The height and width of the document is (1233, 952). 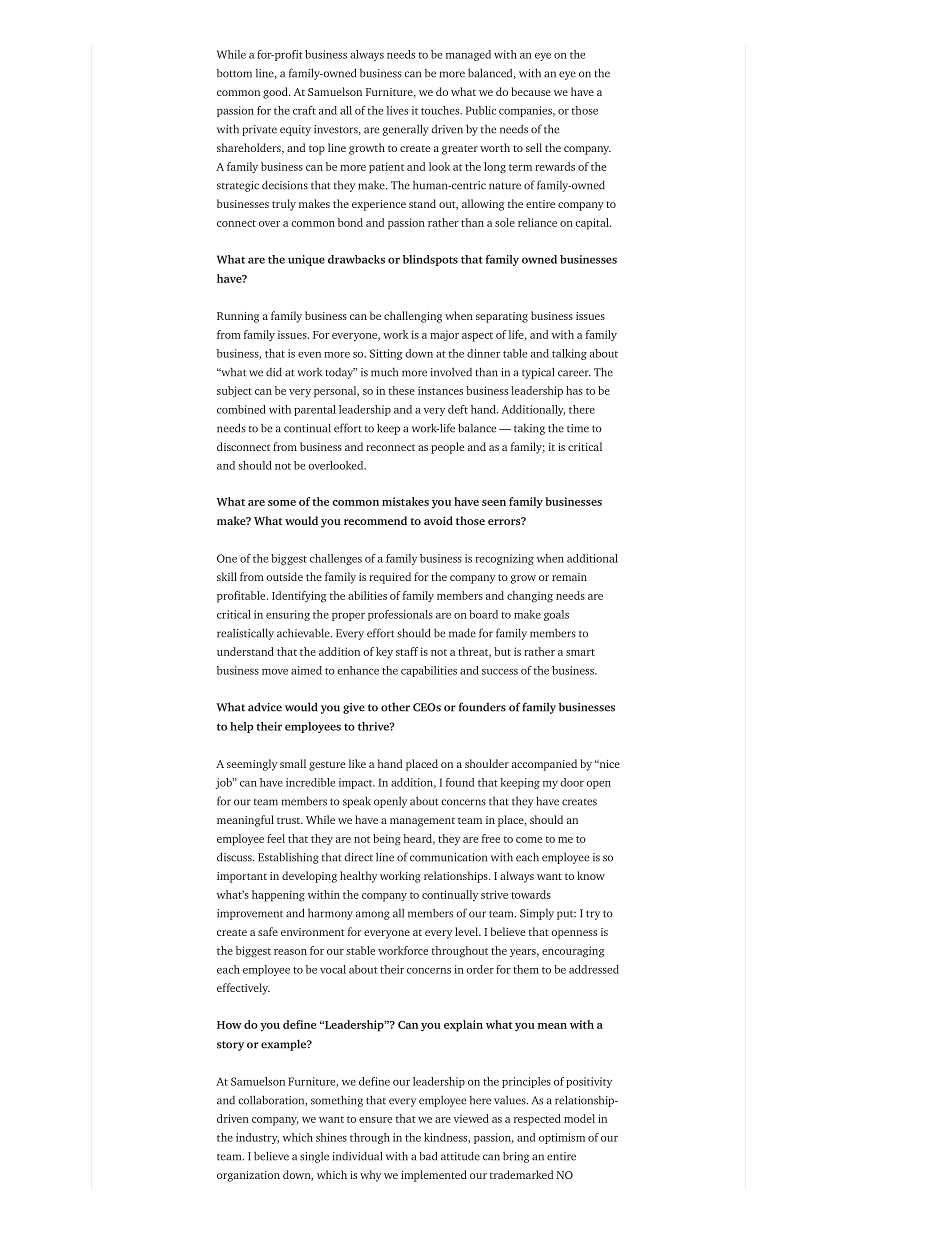 I want to click on industry, so click(x=257, y=1138).
